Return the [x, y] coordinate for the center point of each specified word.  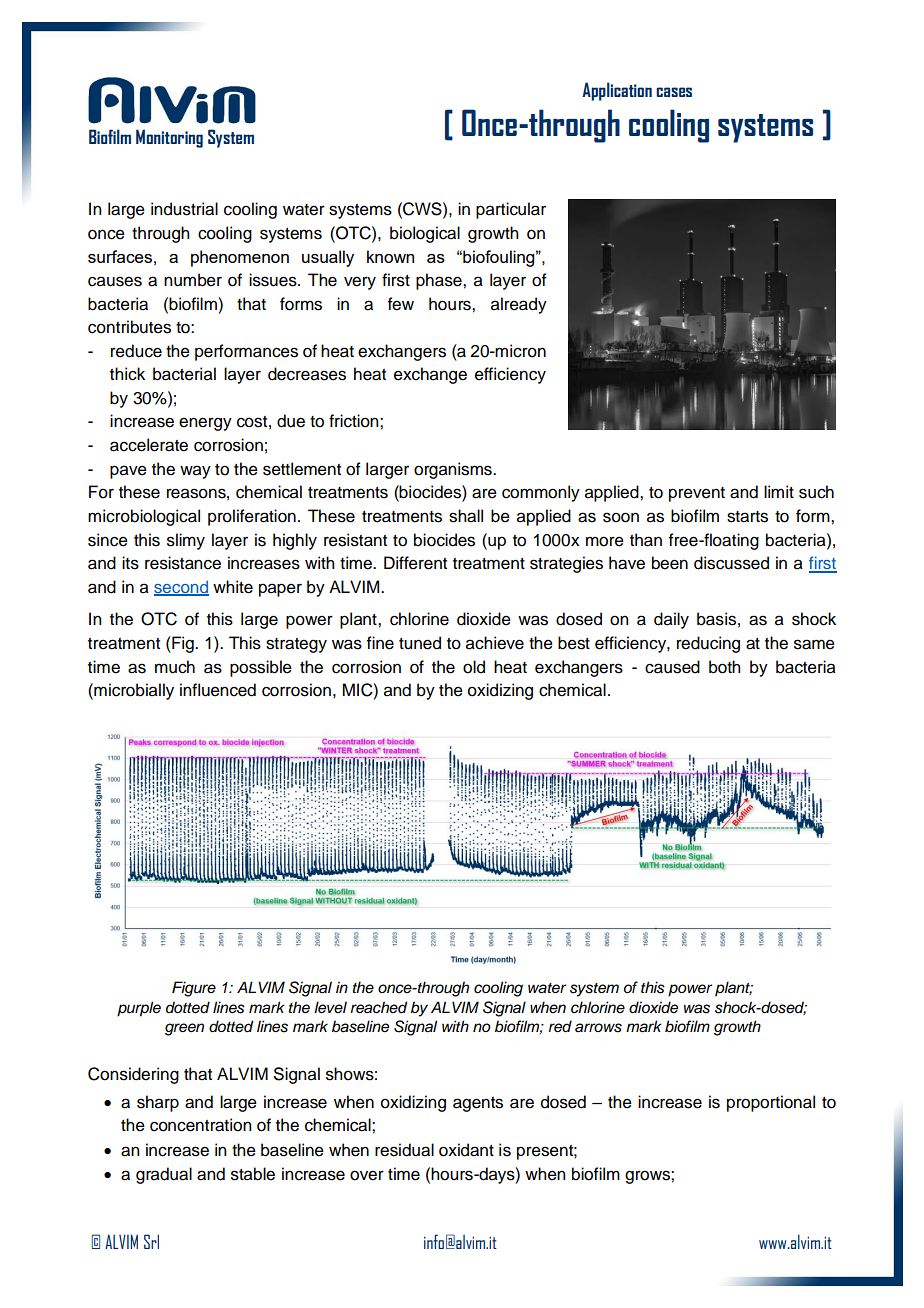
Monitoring [169, 138]
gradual [164, 1175]
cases [674, 92]
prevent [697, 494]
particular [511, 210]
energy [205, 424]
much [175, 667]
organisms [454, 470]
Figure [194, 989]
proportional [771, 1103]
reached [379, 1007]
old [474, 667]
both [725, 667]
